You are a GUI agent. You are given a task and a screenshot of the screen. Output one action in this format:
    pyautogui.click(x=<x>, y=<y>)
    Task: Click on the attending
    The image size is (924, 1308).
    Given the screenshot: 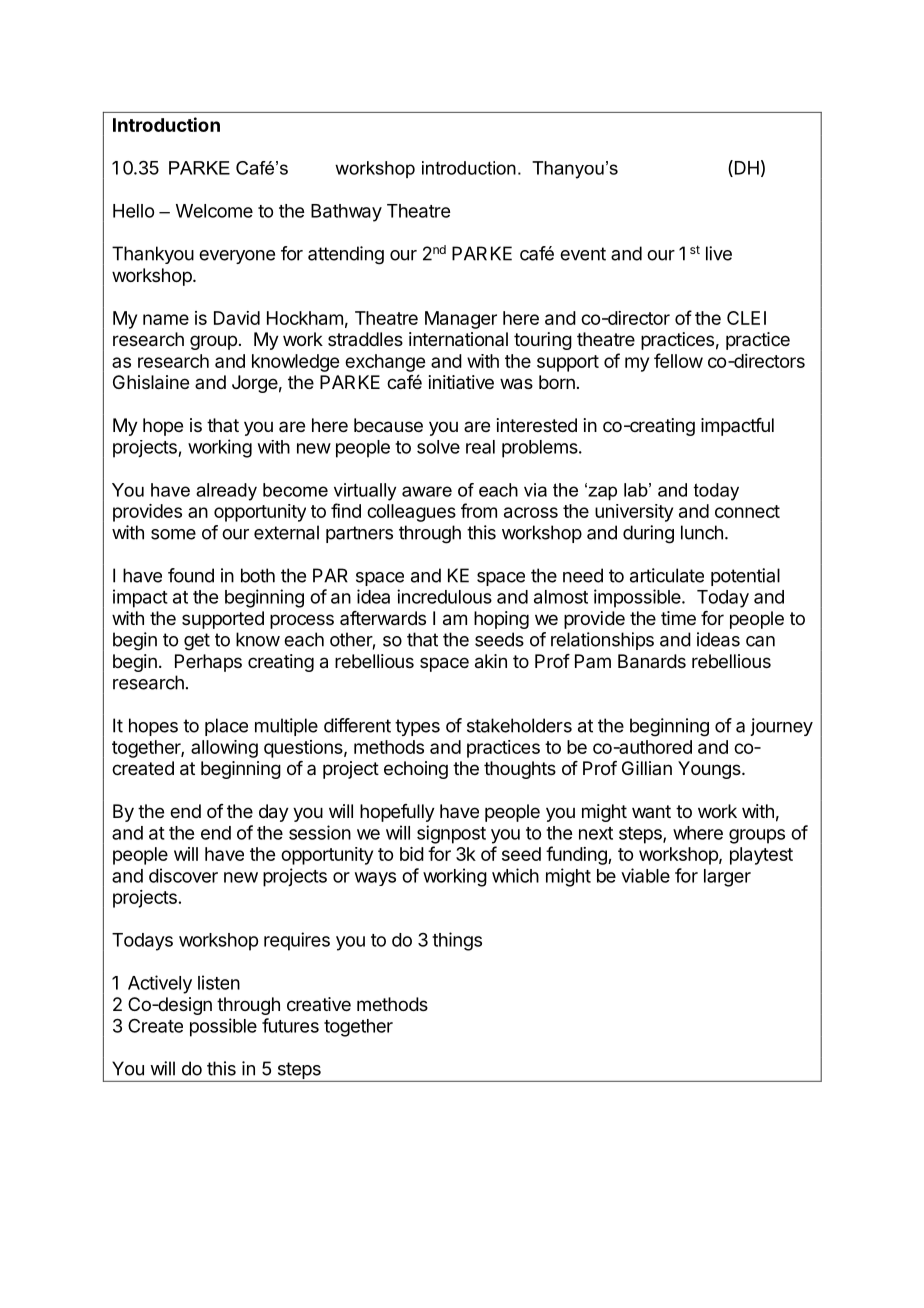 What is the action you would take?
    pyautogui.click(x=346, y=255)
